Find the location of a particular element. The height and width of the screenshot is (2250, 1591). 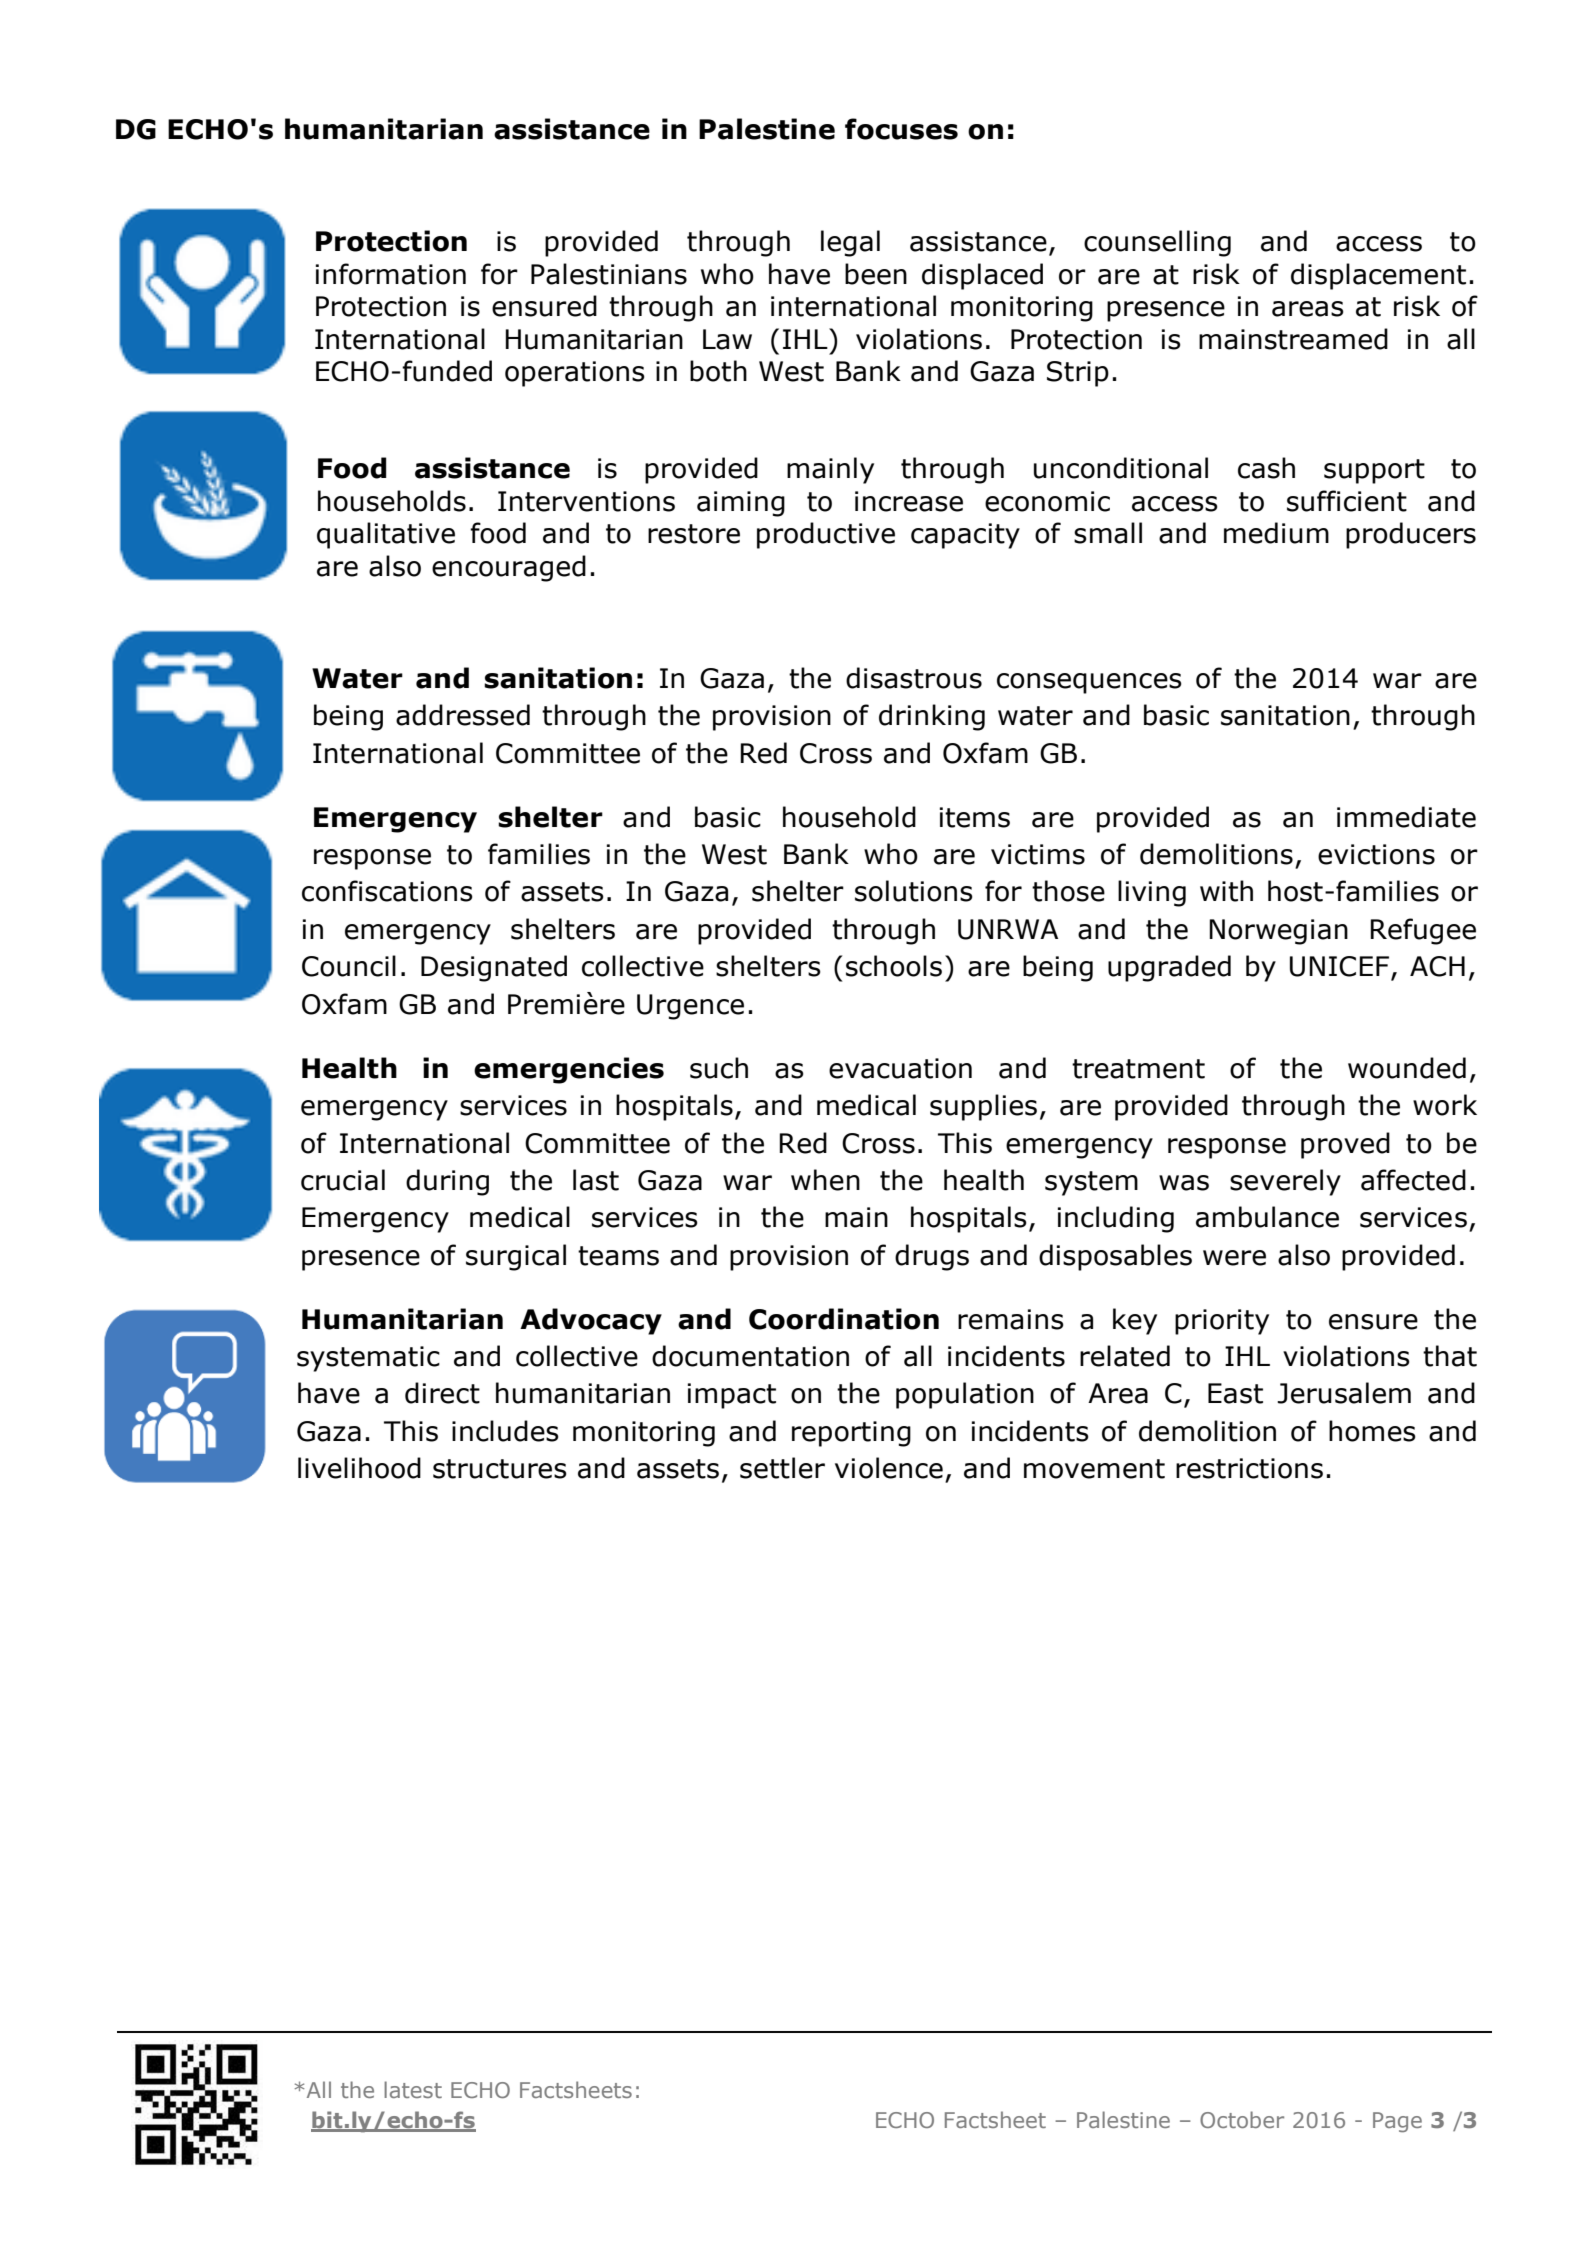

disastrous is located at coordinates (914, 678).
